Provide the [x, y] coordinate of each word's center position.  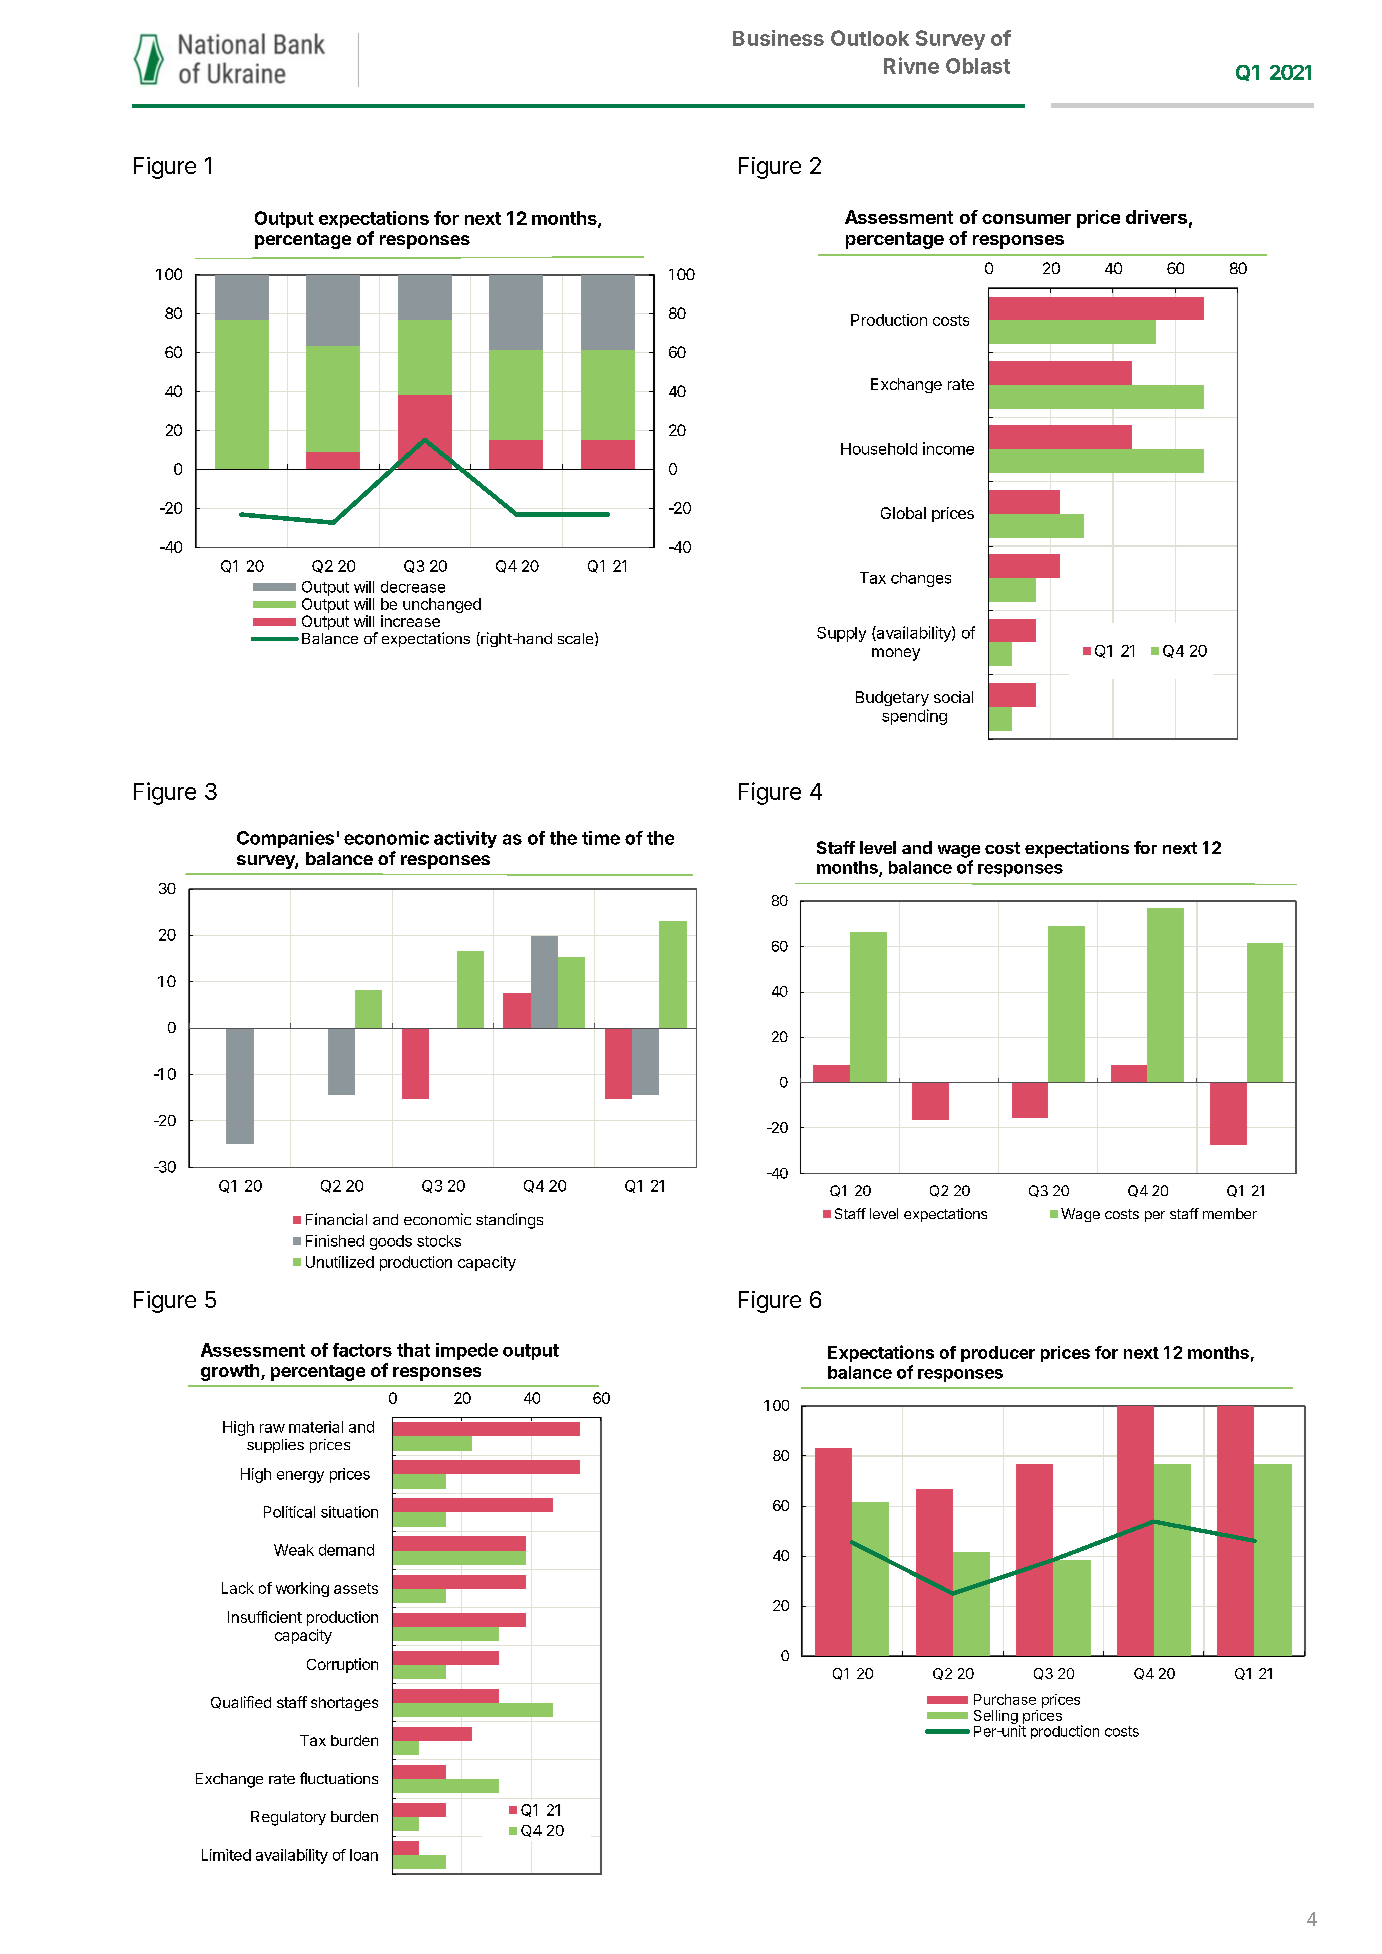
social [953, 697]
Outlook [870, 38]
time [601, 838]
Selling [997, 1718]
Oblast [978, 66]
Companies [285, 839]
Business [778, 38]
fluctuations [339, 1778]
